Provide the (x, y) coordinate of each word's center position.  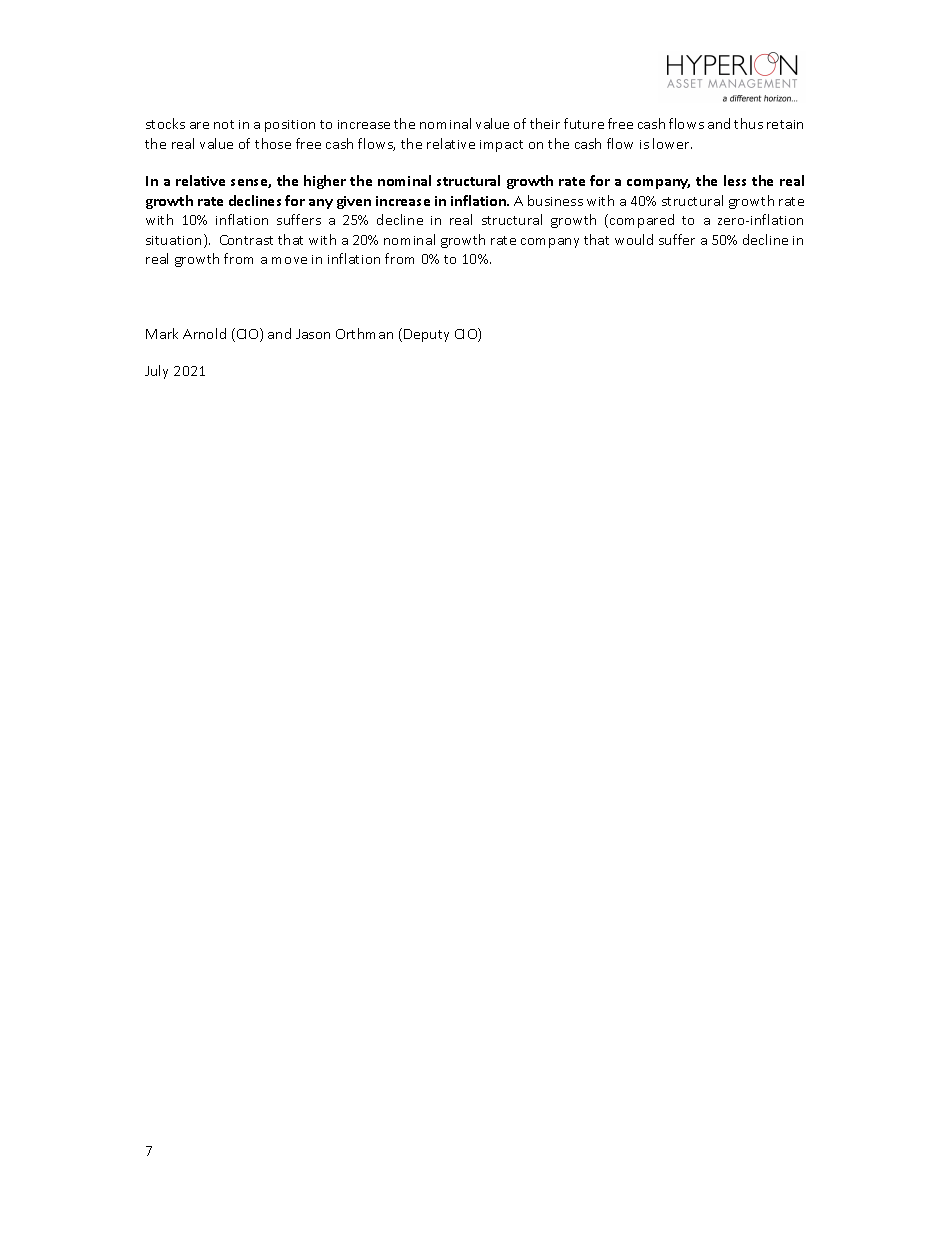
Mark (162, 333)
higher (325, 182)
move (289, 260)
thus (748, 123)
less (735, 180)
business (555, 200)
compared (642, 221)
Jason (313, 334)
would (634, 239)
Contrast (246, 240)
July (156, 372)
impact (501, 146)
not (224, 124)
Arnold (204, 333)
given (354, 202)
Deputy (426, 335)
